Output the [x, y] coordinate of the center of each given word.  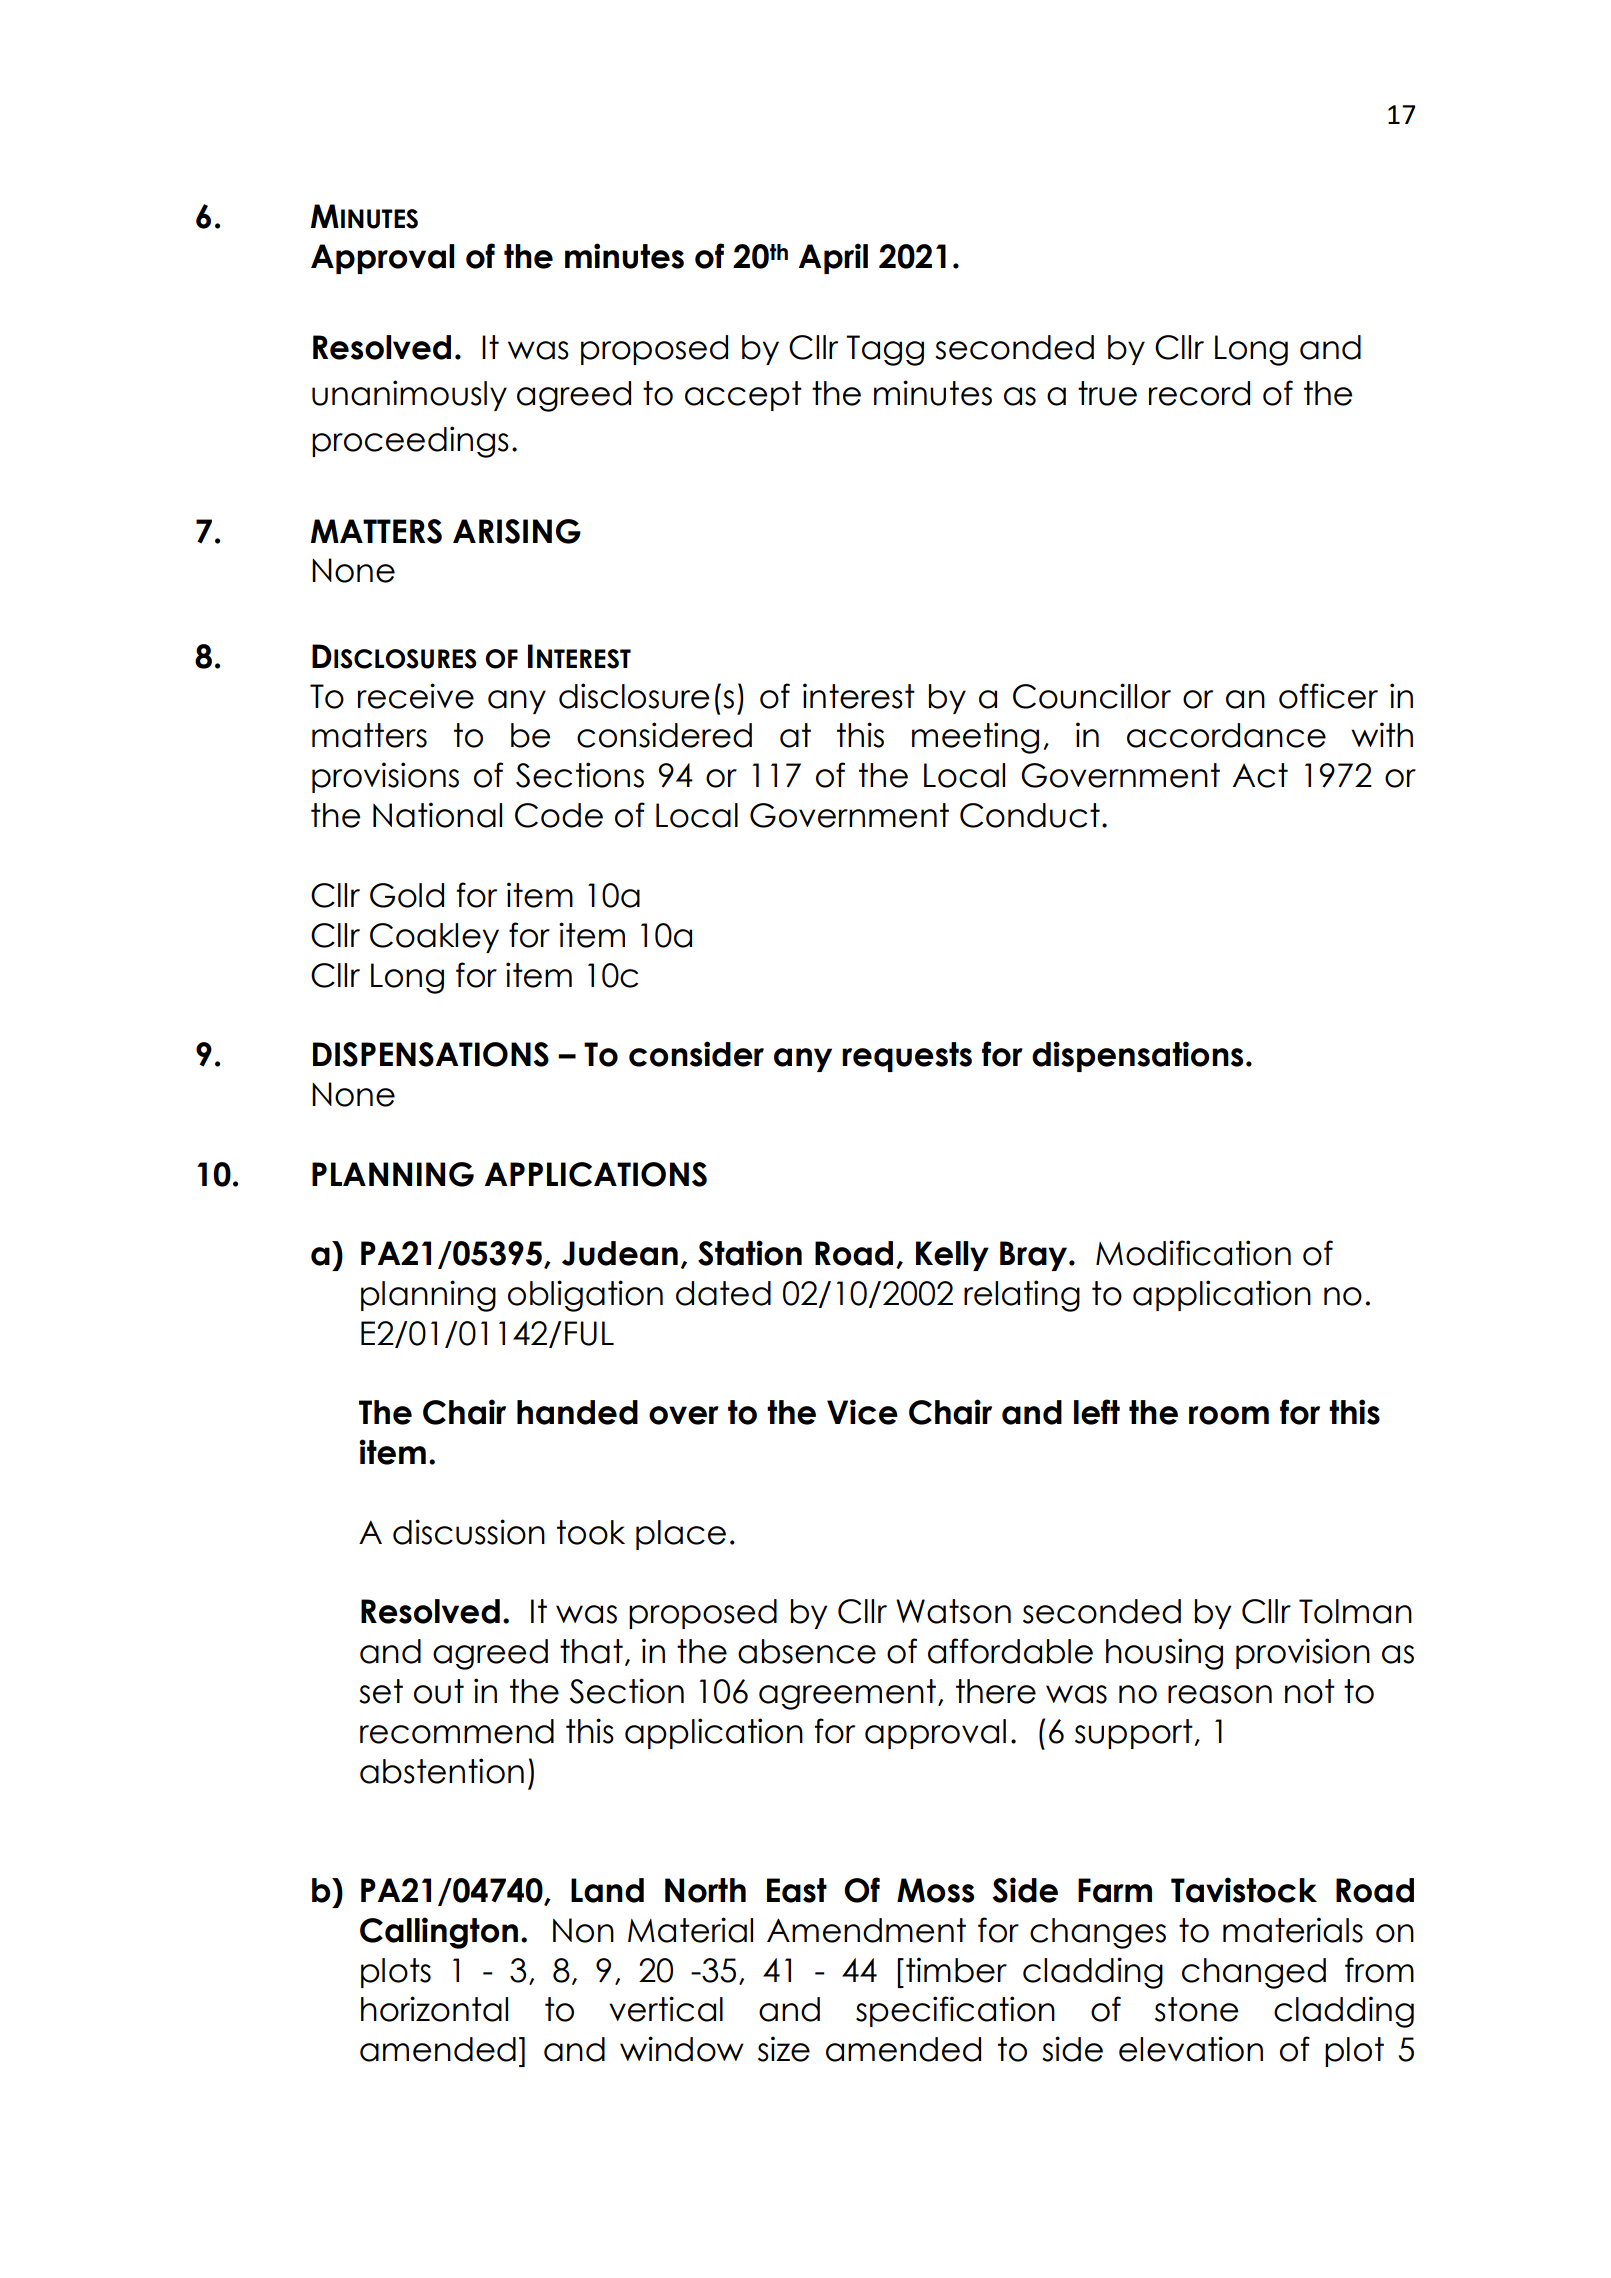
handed [577, 1412]
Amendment [866, 1930]
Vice [862, 1412]
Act [1260, 775]
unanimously [409, 395]
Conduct [1030, 815]
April [833, 258]
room [1229, 1415]
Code [559, 815]
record [1199, 393]
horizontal [434, 2009]
